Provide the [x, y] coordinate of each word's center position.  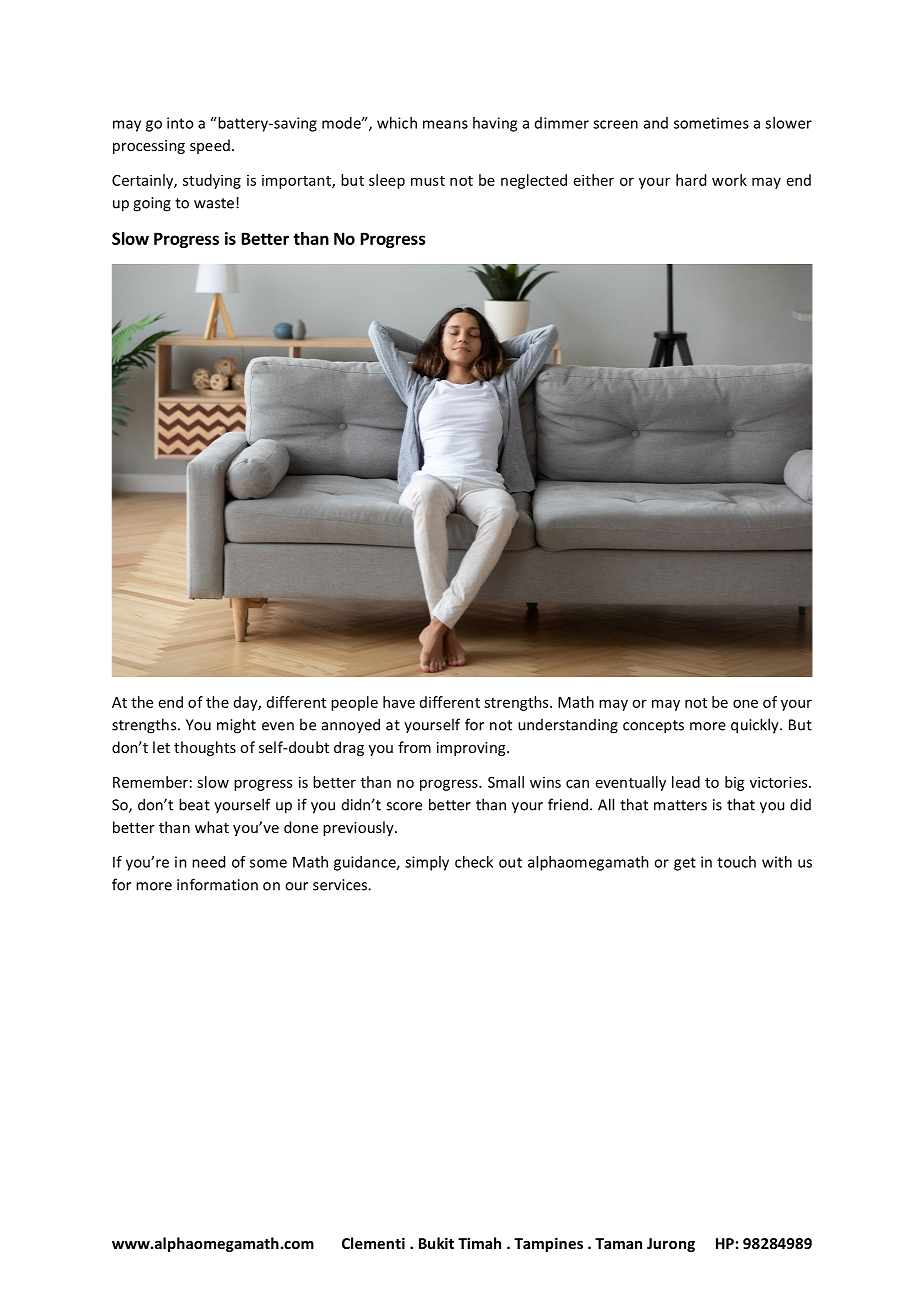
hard [691, 180]
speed [210, 146]
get [685, 864]
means [445, 124]
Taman [618, 1243]
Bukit [436, 1243]
